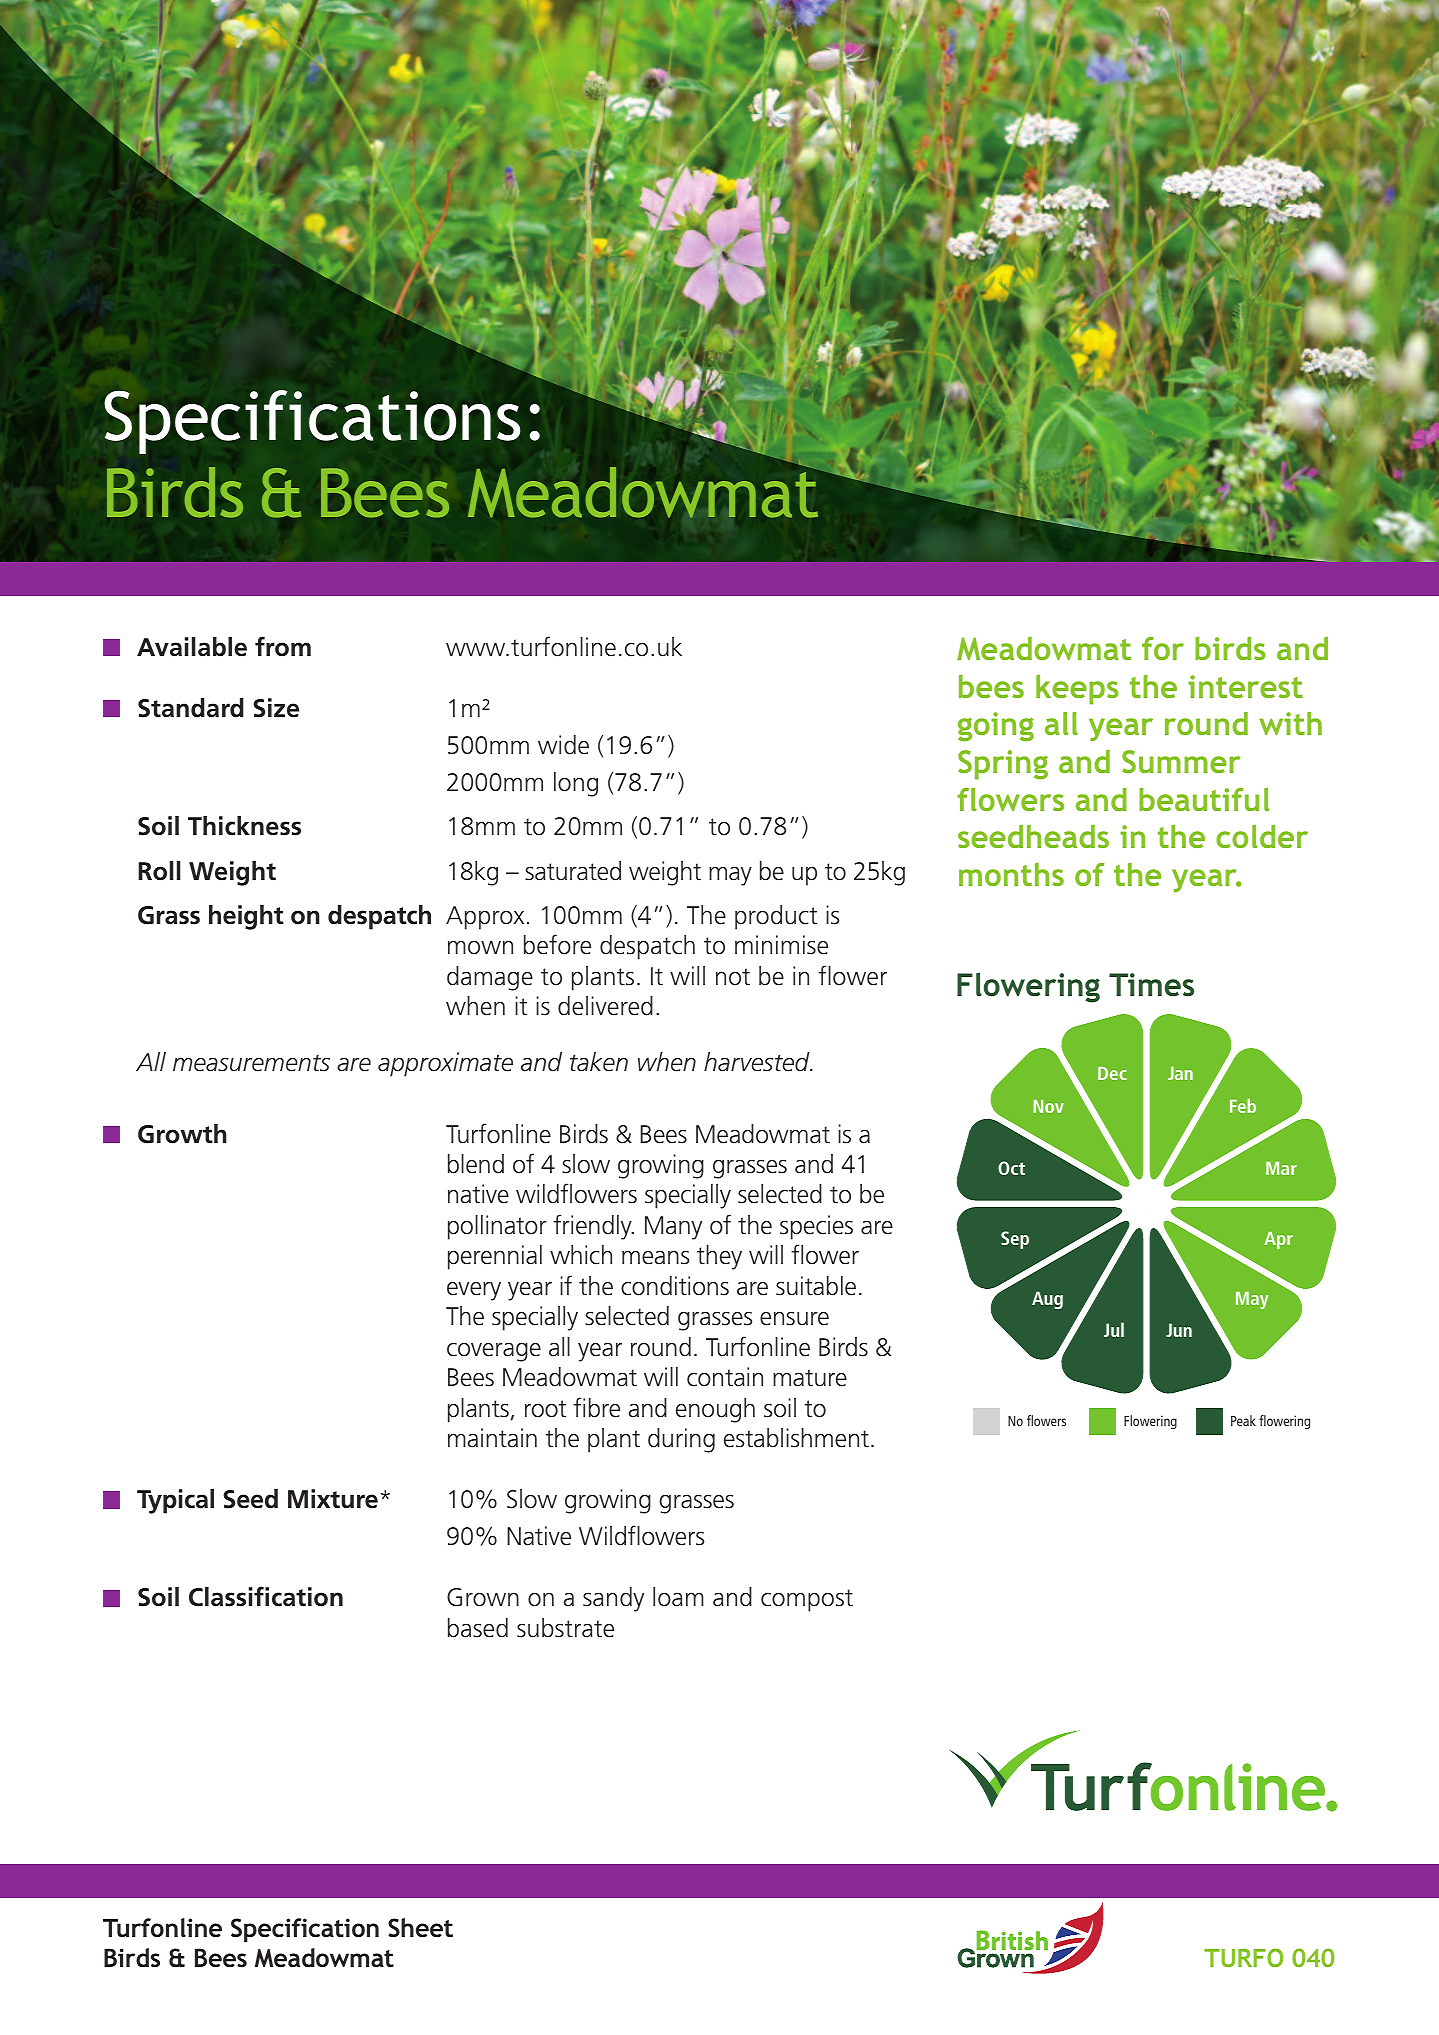  I want to click on height, so click(246, 917).
